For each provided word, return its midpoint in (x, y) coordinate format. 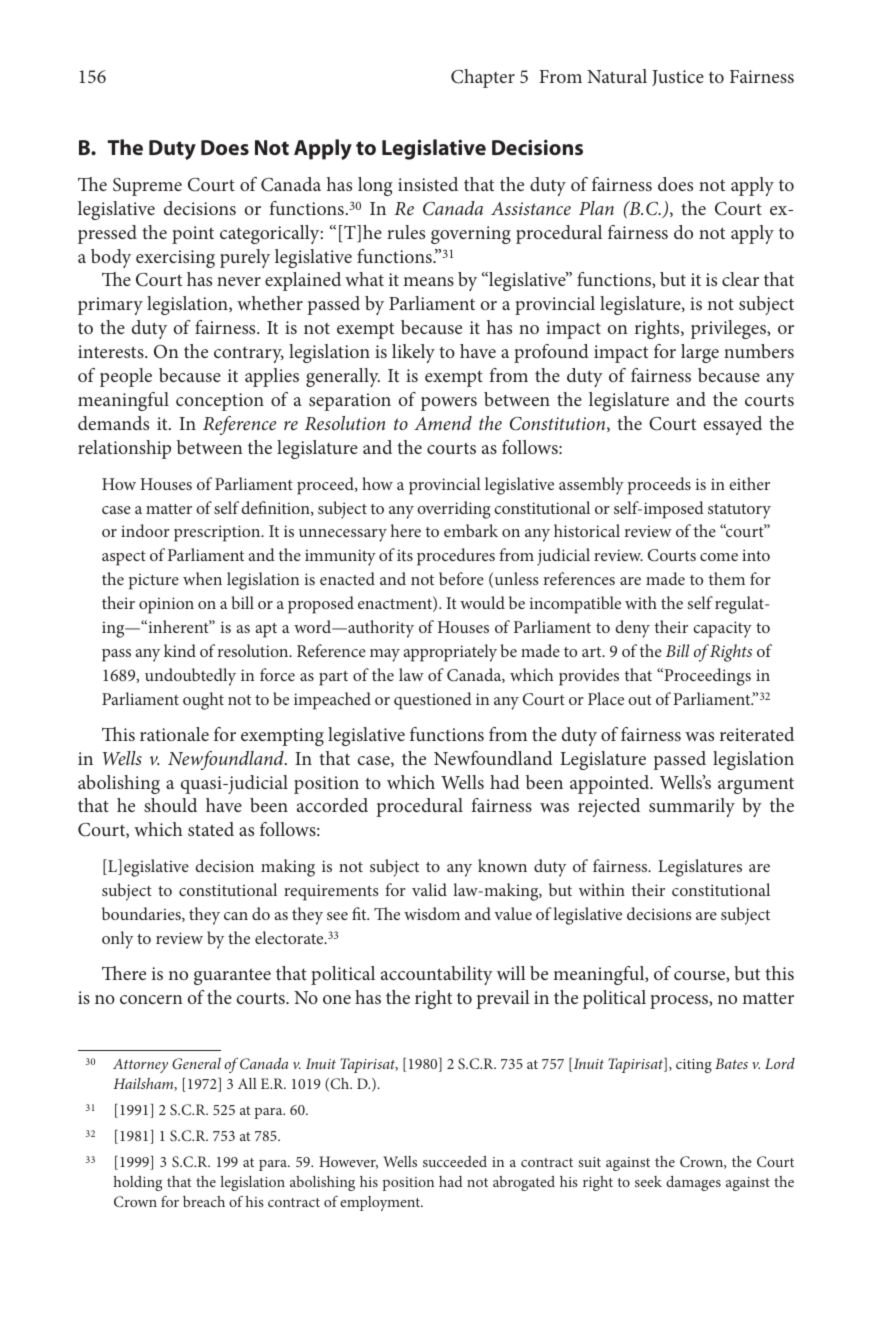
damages (693, 1183)
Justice (678, 78)
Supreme (147, 187)
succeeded (455, 1161)
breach (204, 1201)
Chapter (483, 78)
